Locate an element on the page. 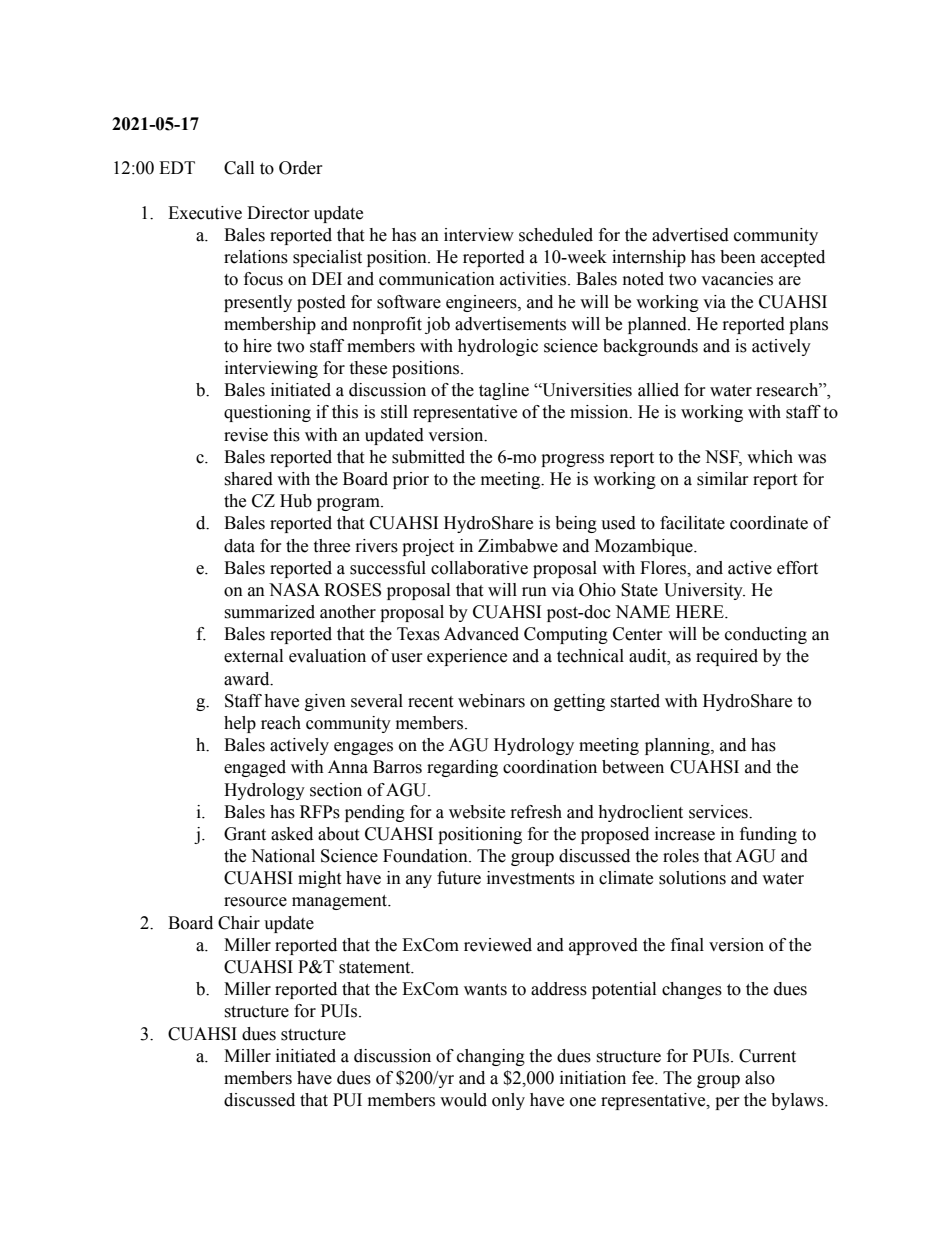 The width and height of the page is (952, 1233). conducting is located at coordinates (766, 635).
